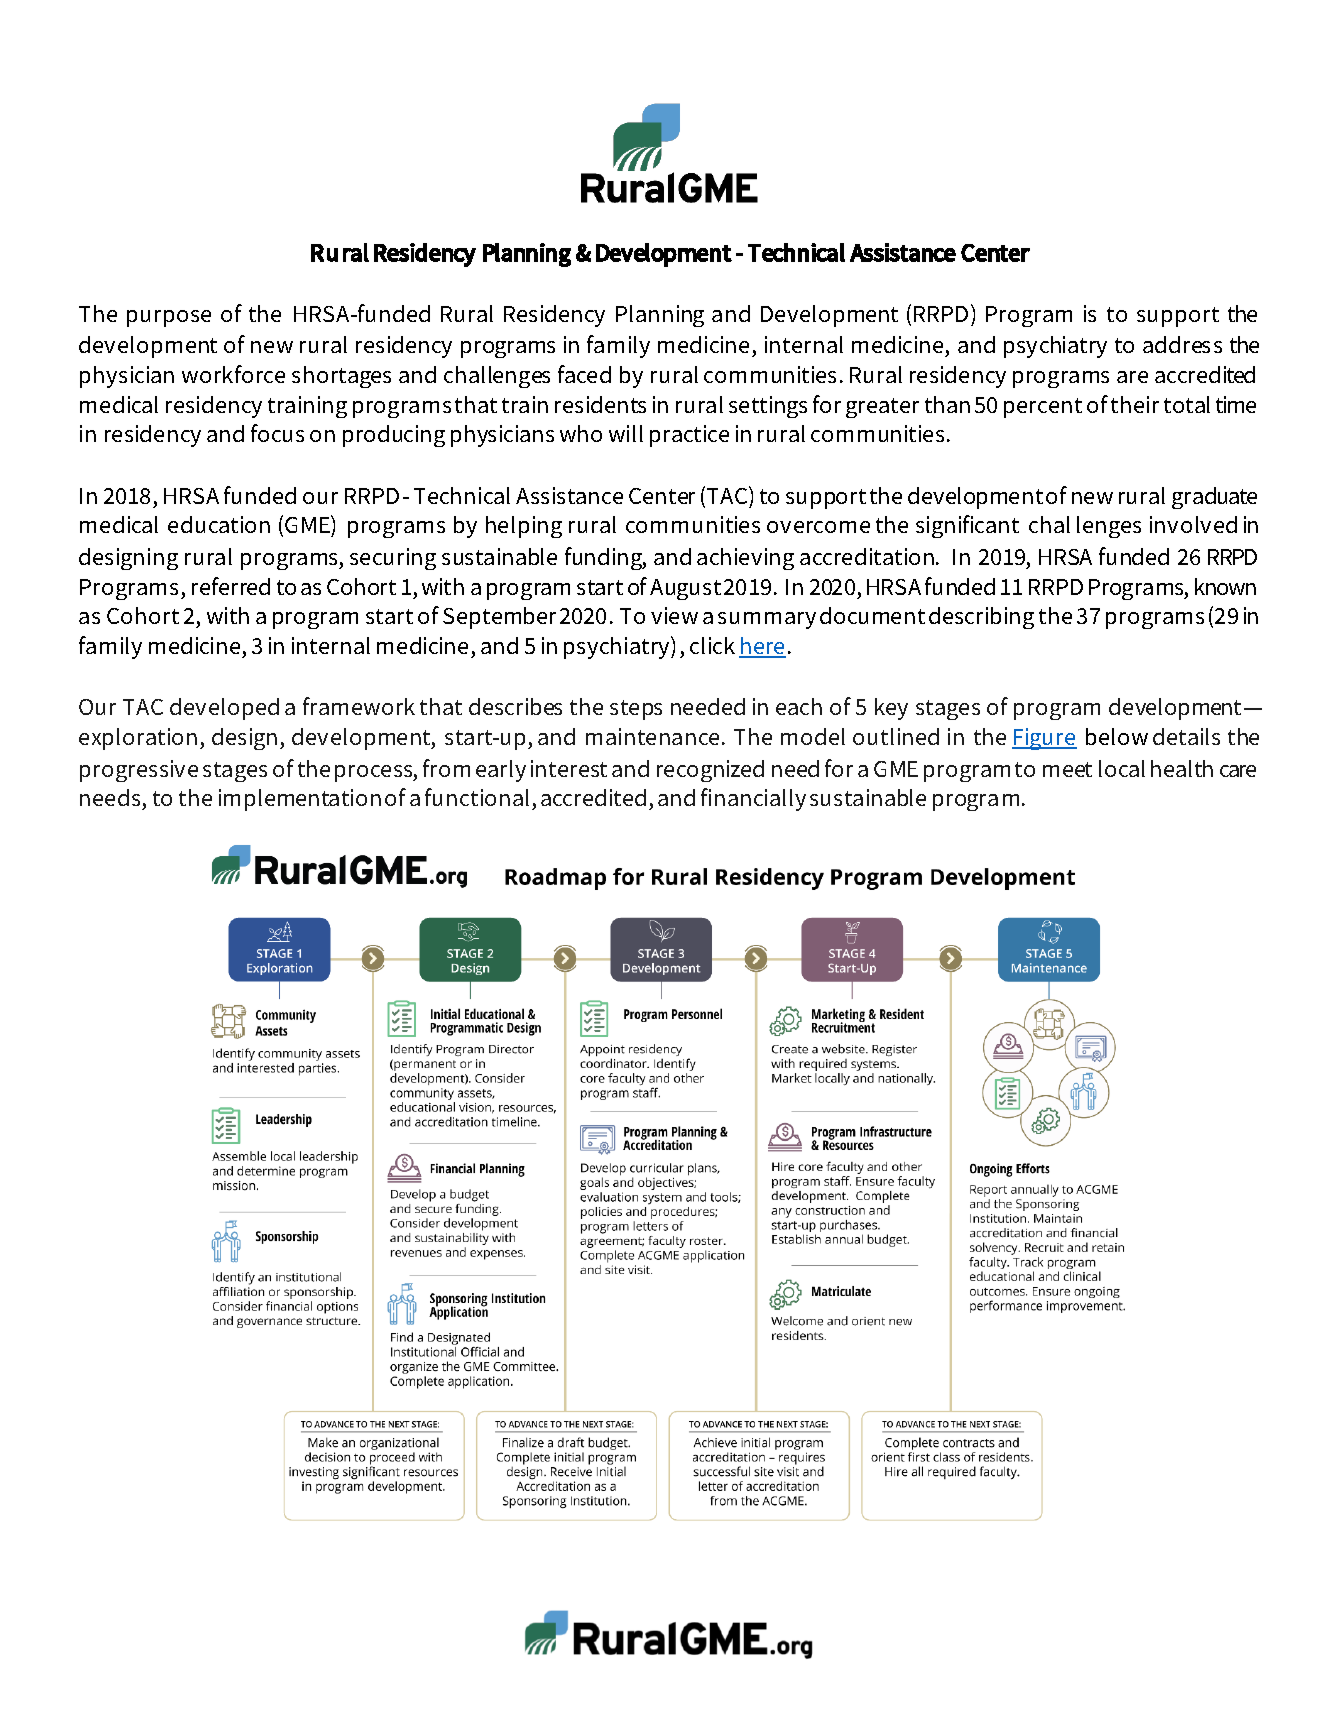 The image size is (1338, 1731). Describe the element at coordinates (231, 586) in the screenshot. I see `referred` at that location.
